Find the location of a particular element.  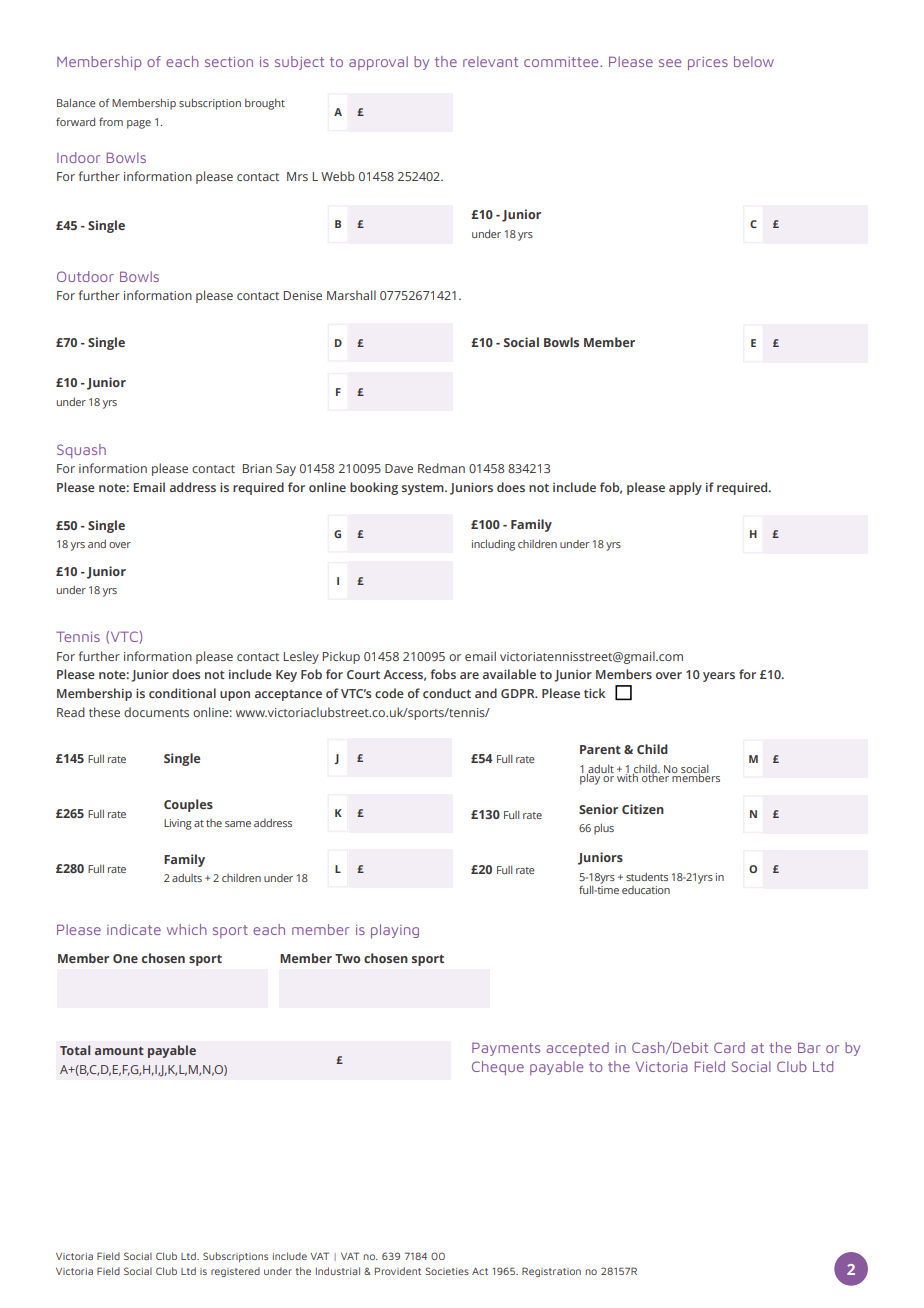

Redman is located at coordinates (441, 468).
